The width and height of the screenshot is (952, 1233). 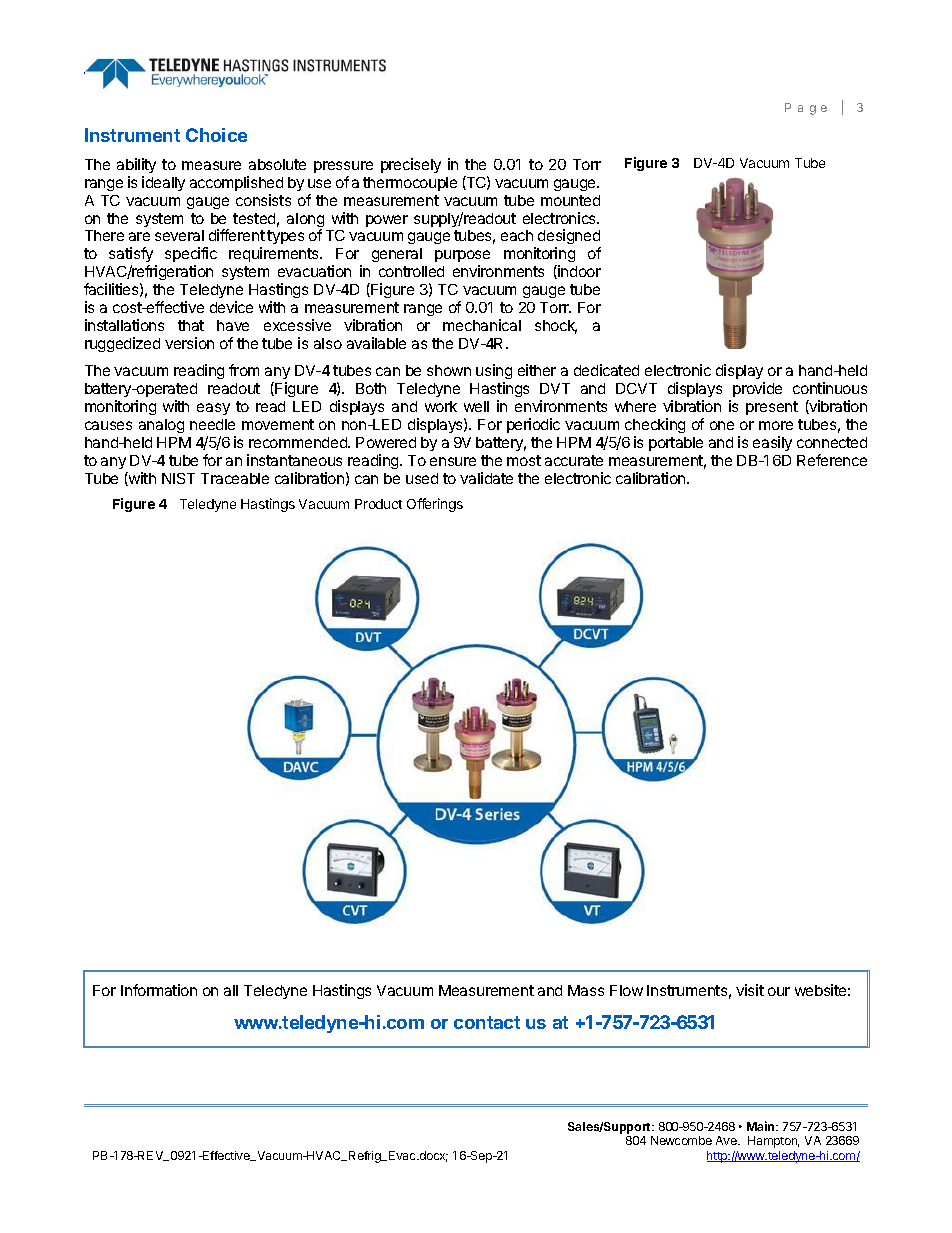 What do you see at coordinates (486, 478) in the screenshot?
I see `validate` at bounding box center [486, 478].
